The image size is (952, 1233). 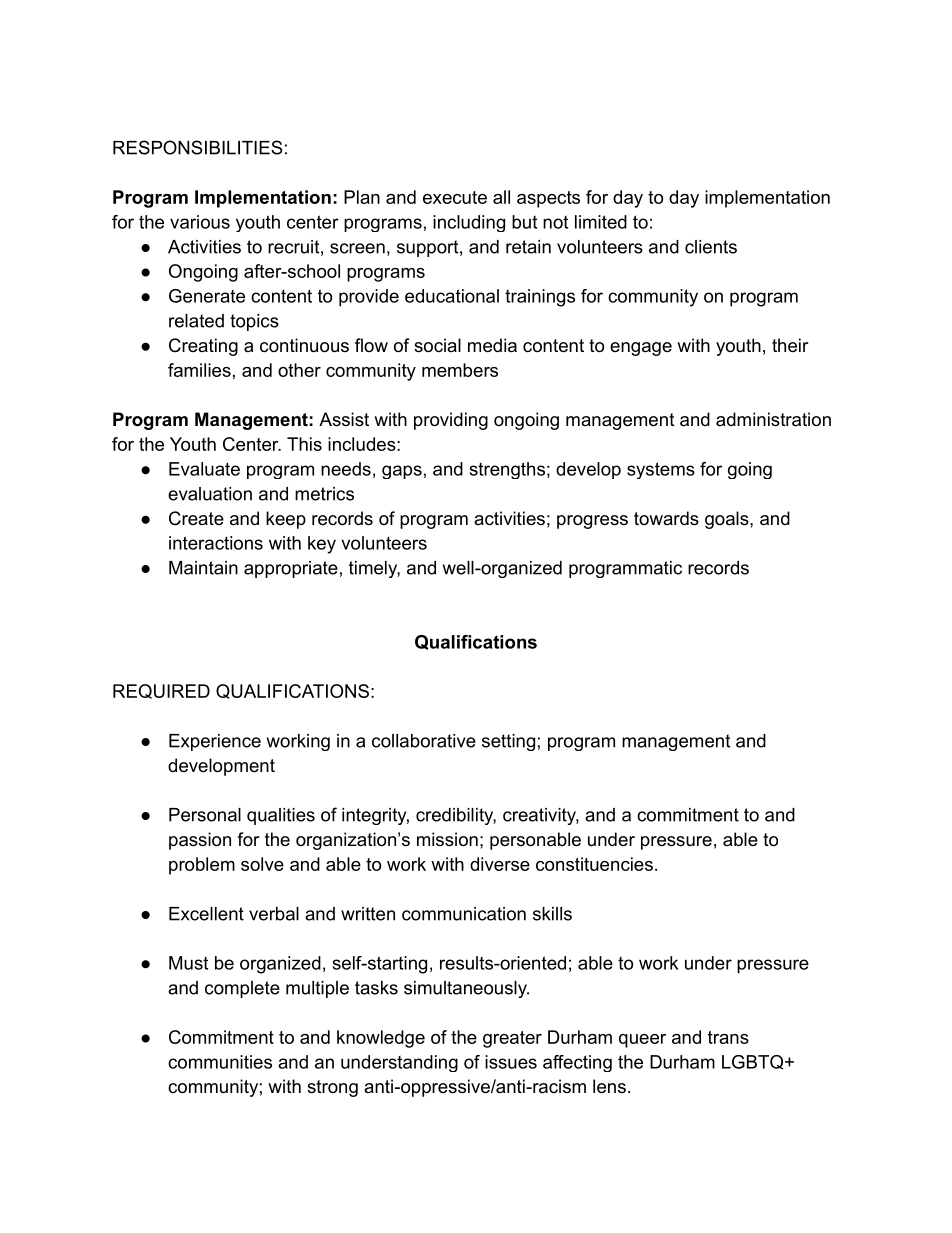 What do you see at coordinates (552, 914) in the image?
I see `skills` at bounding box center [552, 914].
